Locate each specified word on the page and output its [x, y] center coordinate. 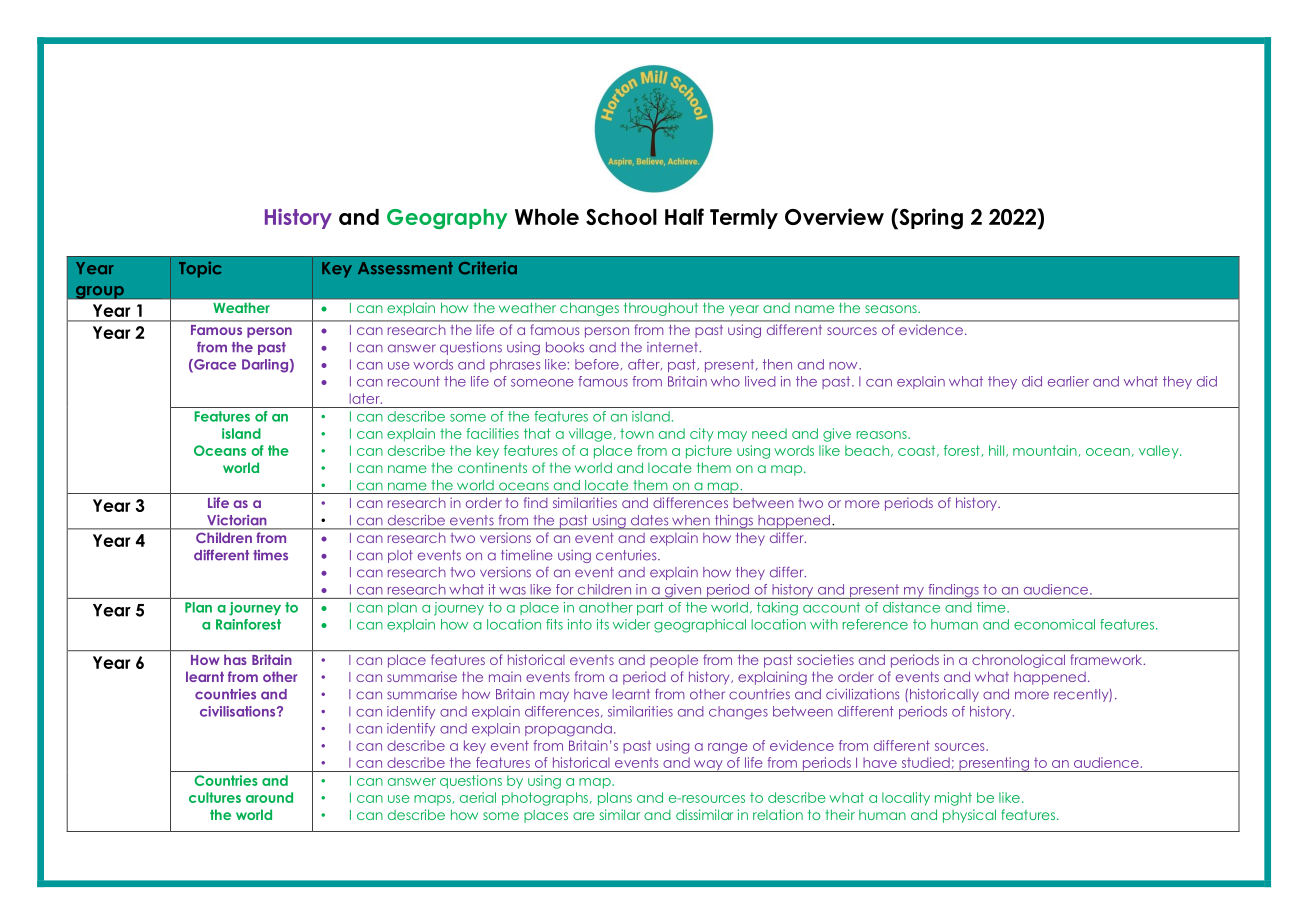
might [953, 799]
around [269, 797]
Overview [834, 216]
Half [684, 216]
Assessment [405, 268]
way [708, 766]
